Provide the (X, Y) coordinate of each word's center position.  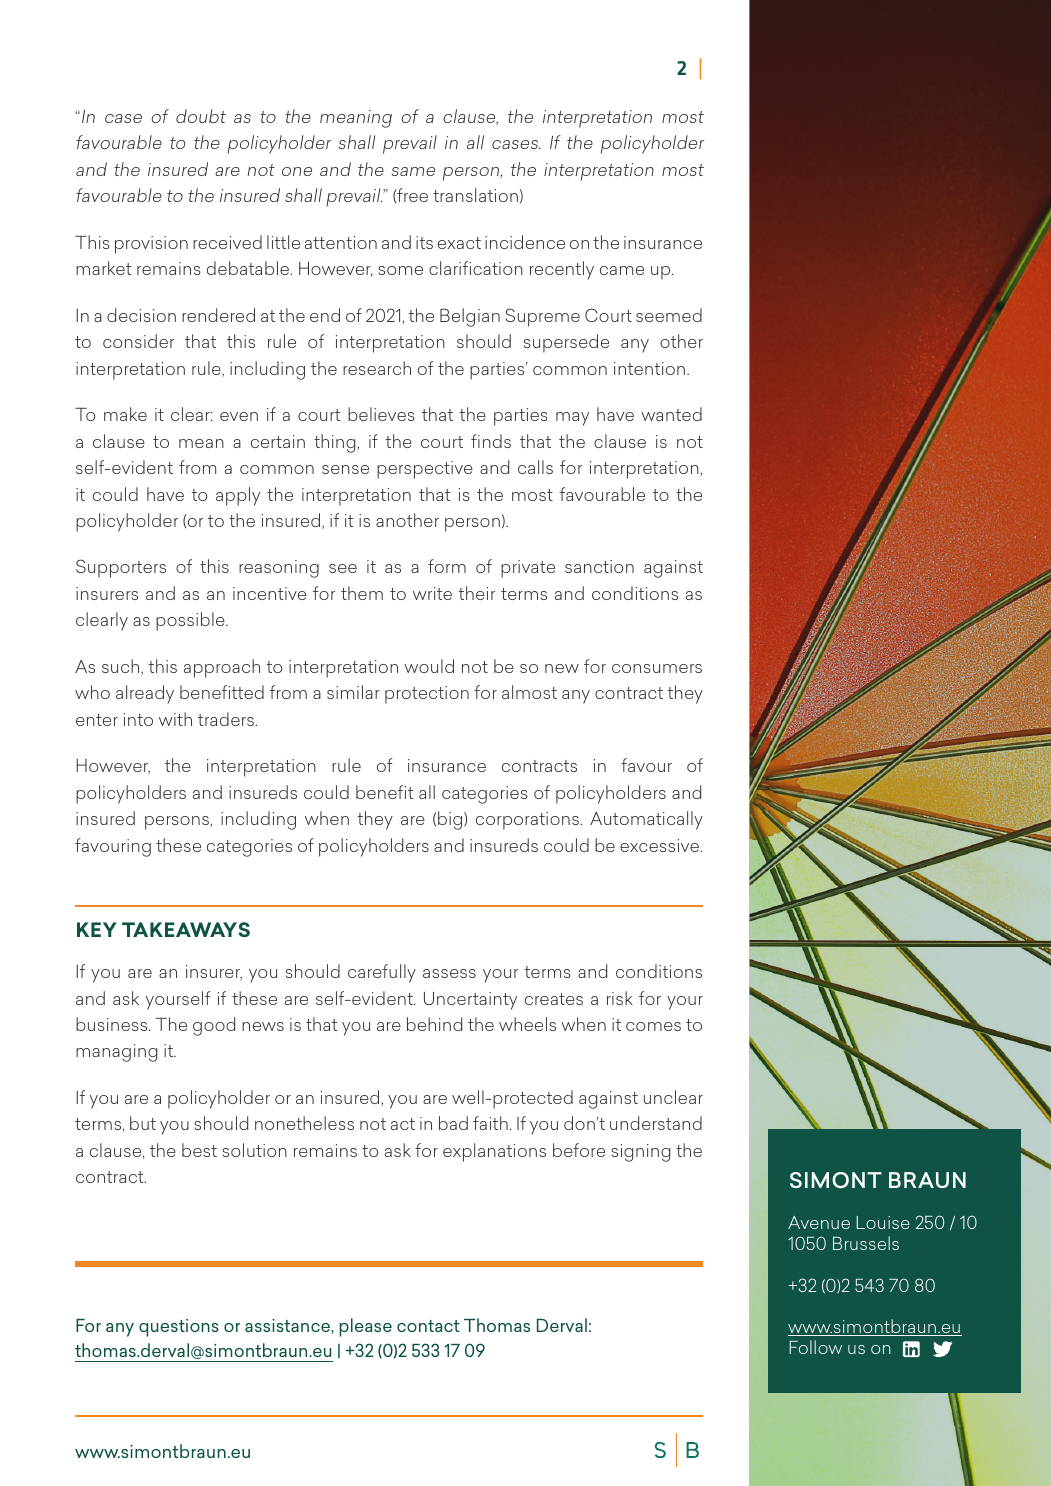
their (477, 593)
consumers (657, 668)
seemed (669, 315)
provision (151, 245)
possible (191, 621)
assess (449, 973)
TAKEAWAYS (186, 929)
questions (179, 1328)
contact (428, 1326)
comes (653, 1026)
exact (459, 243)
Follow (815, 1347)
